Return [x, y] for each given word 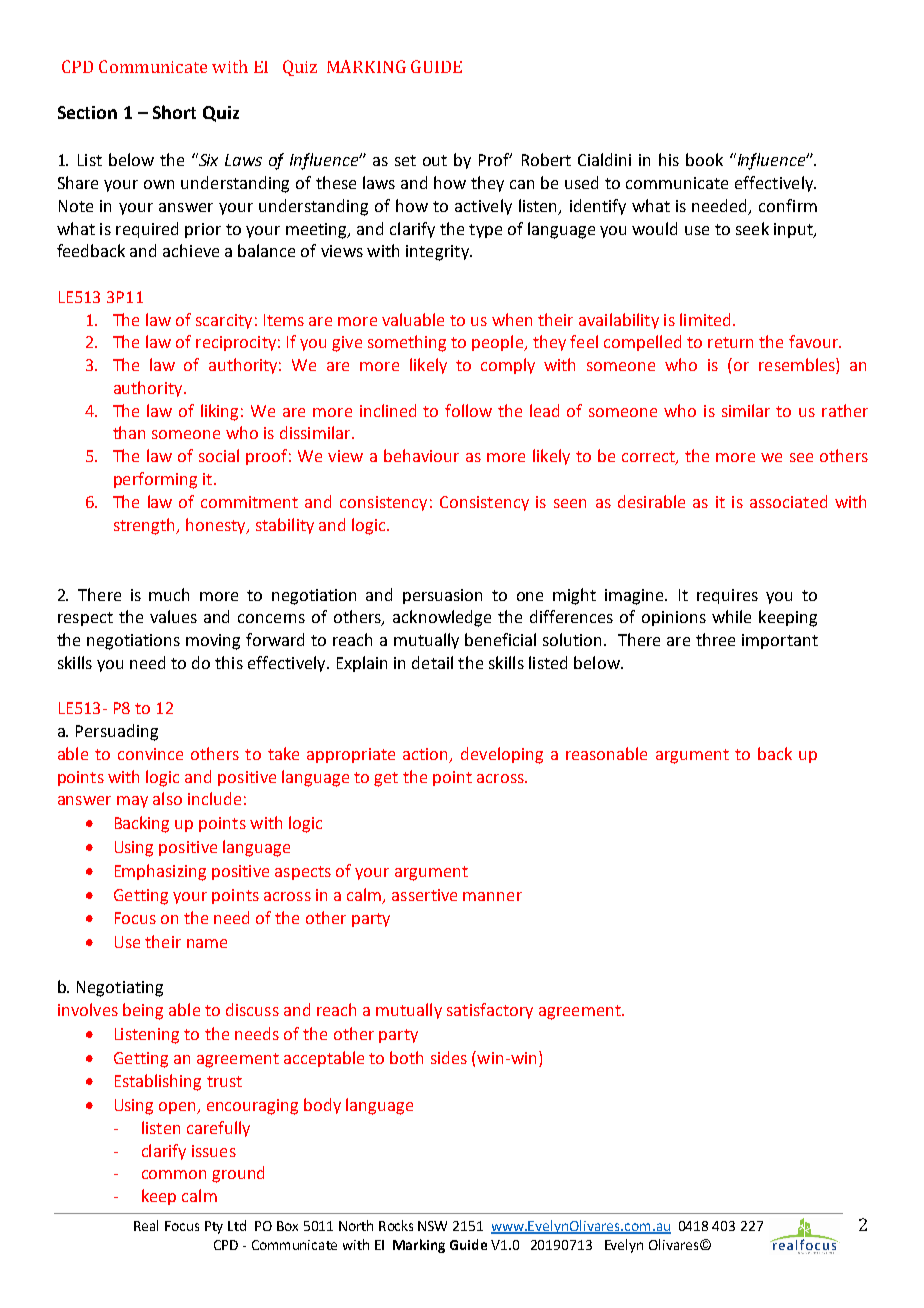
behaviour [421, 455]
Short [174, 112]
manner [492, 896]
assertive [424, 895]
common [174, 1174]
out [435, 160]
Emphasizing [160, 872]
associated [788, 501]
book [704, 159]
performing [155, 480]
